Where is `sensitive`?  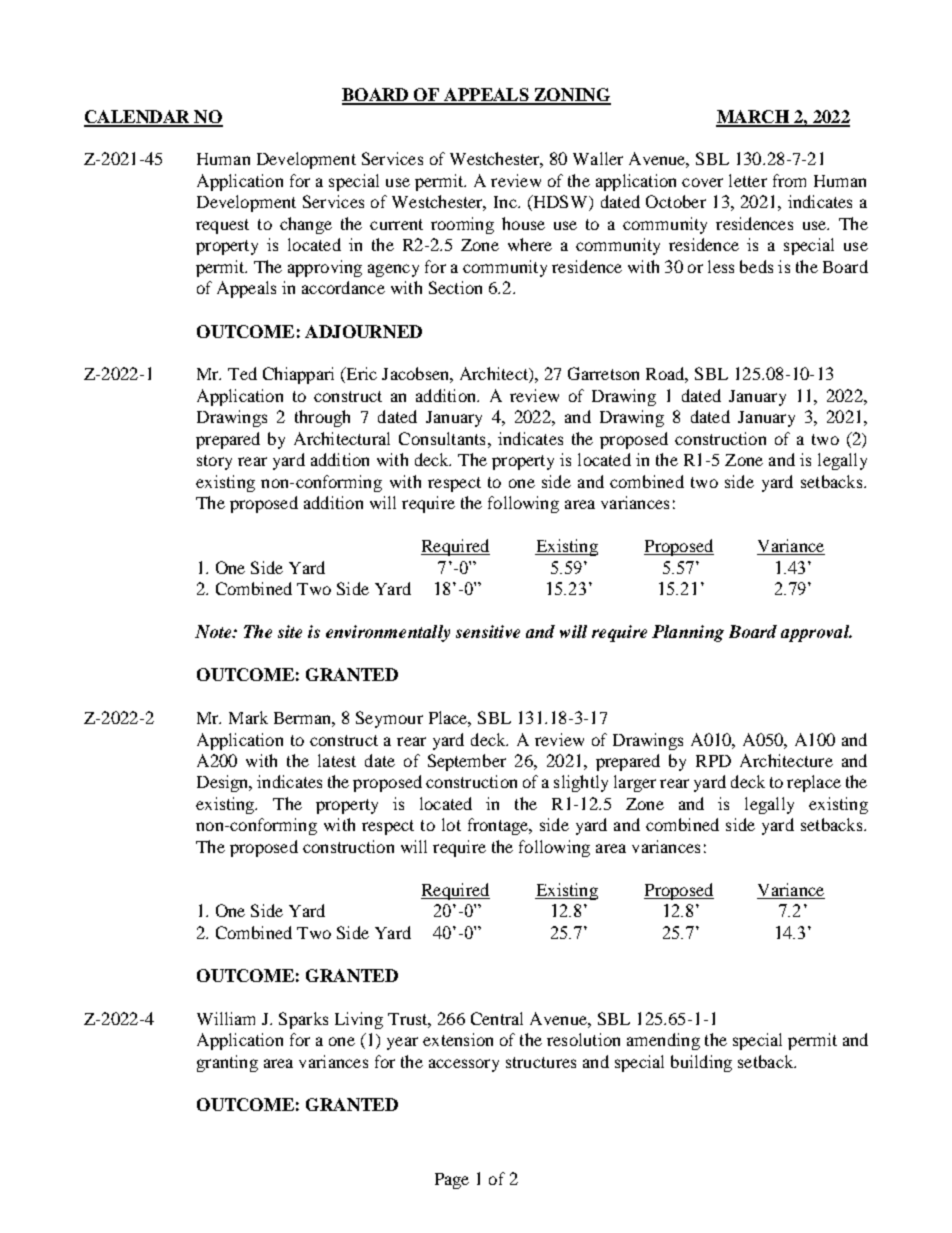
sensitive is located at coordinates (488, 631).
